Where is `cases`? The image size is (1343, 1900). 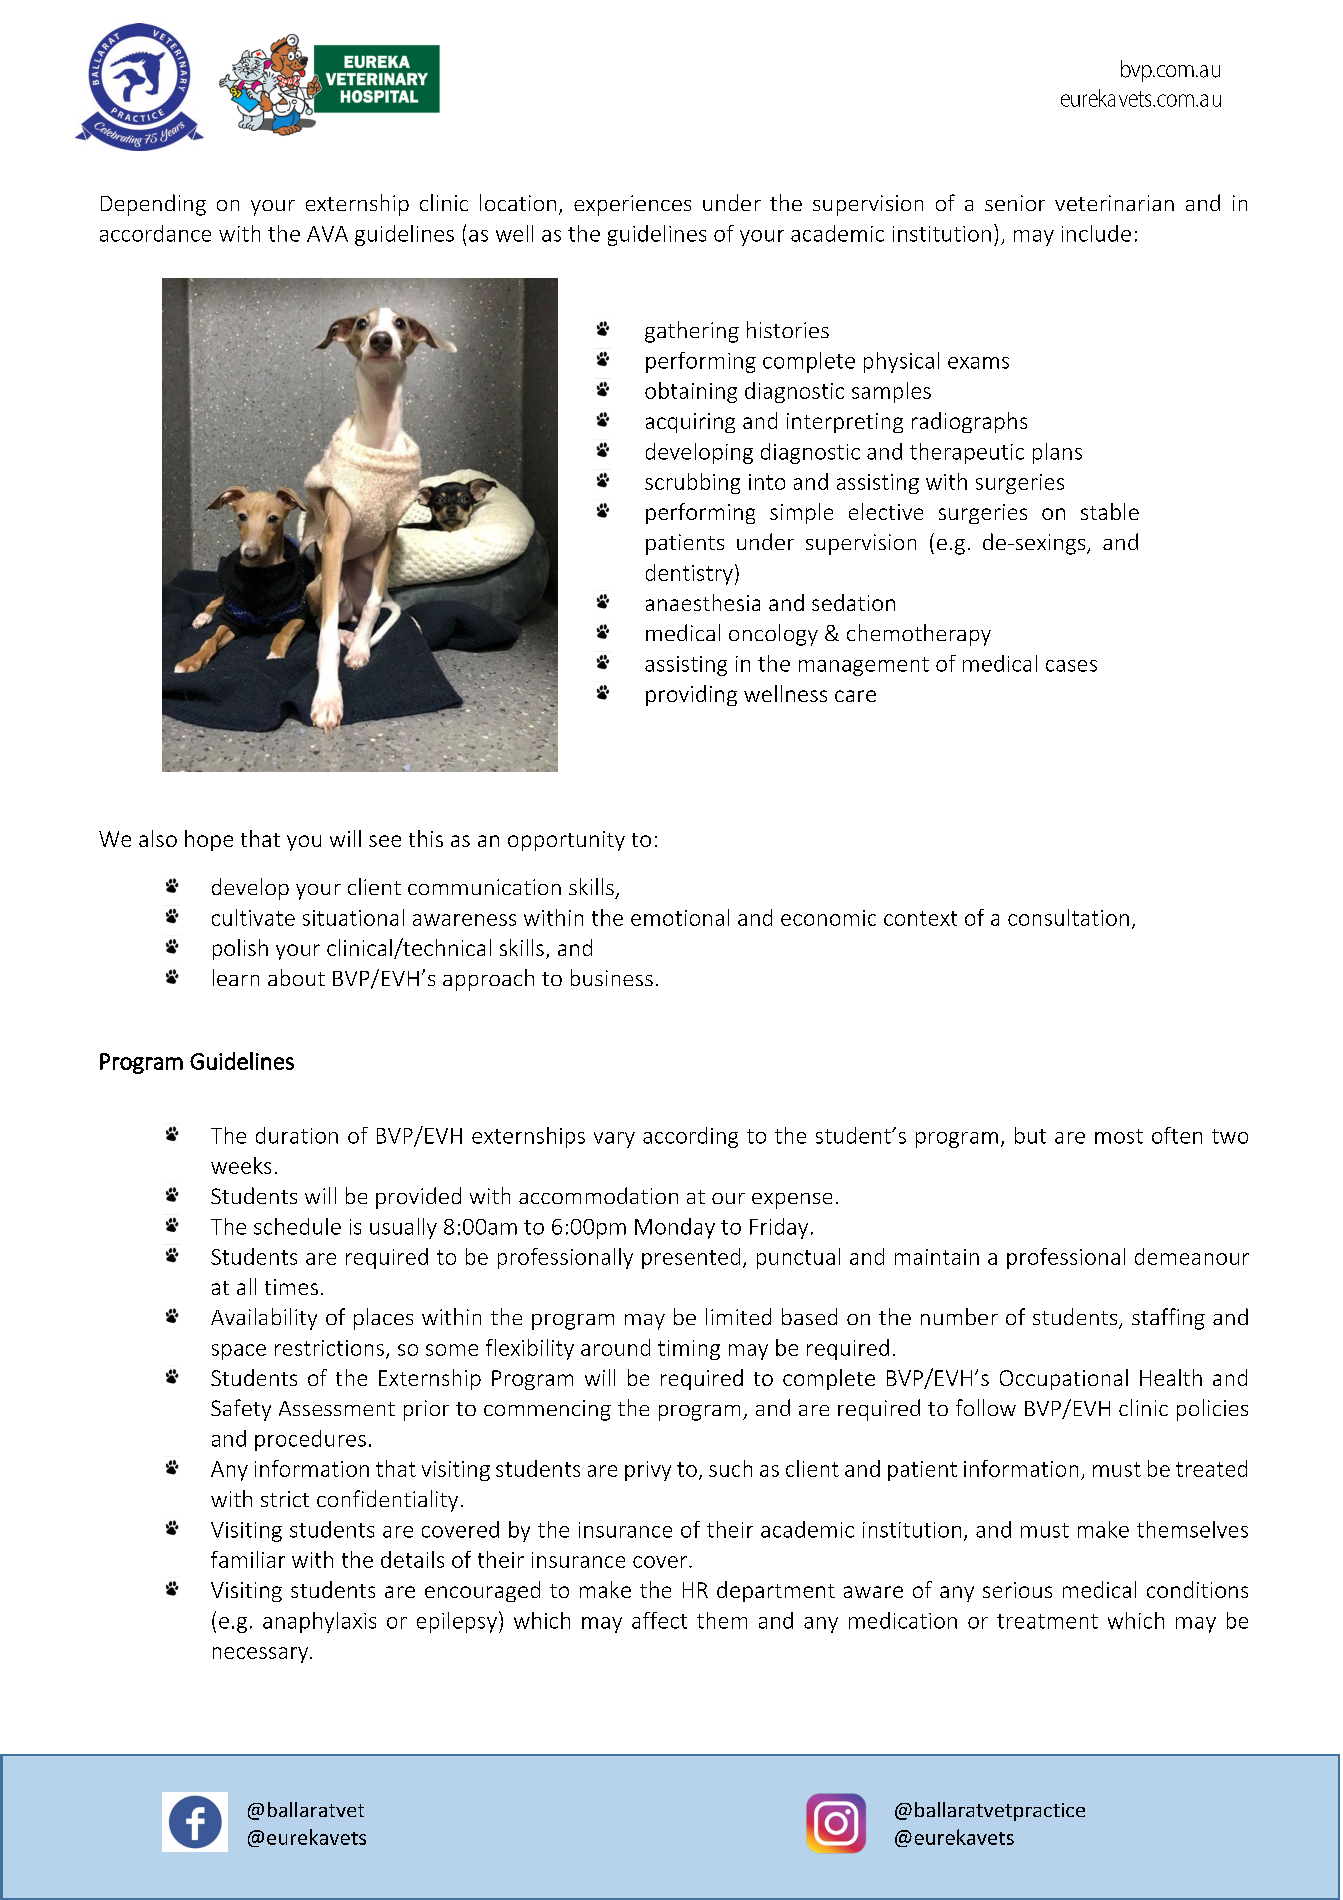 cases is located at coordinates (1071, 666).
